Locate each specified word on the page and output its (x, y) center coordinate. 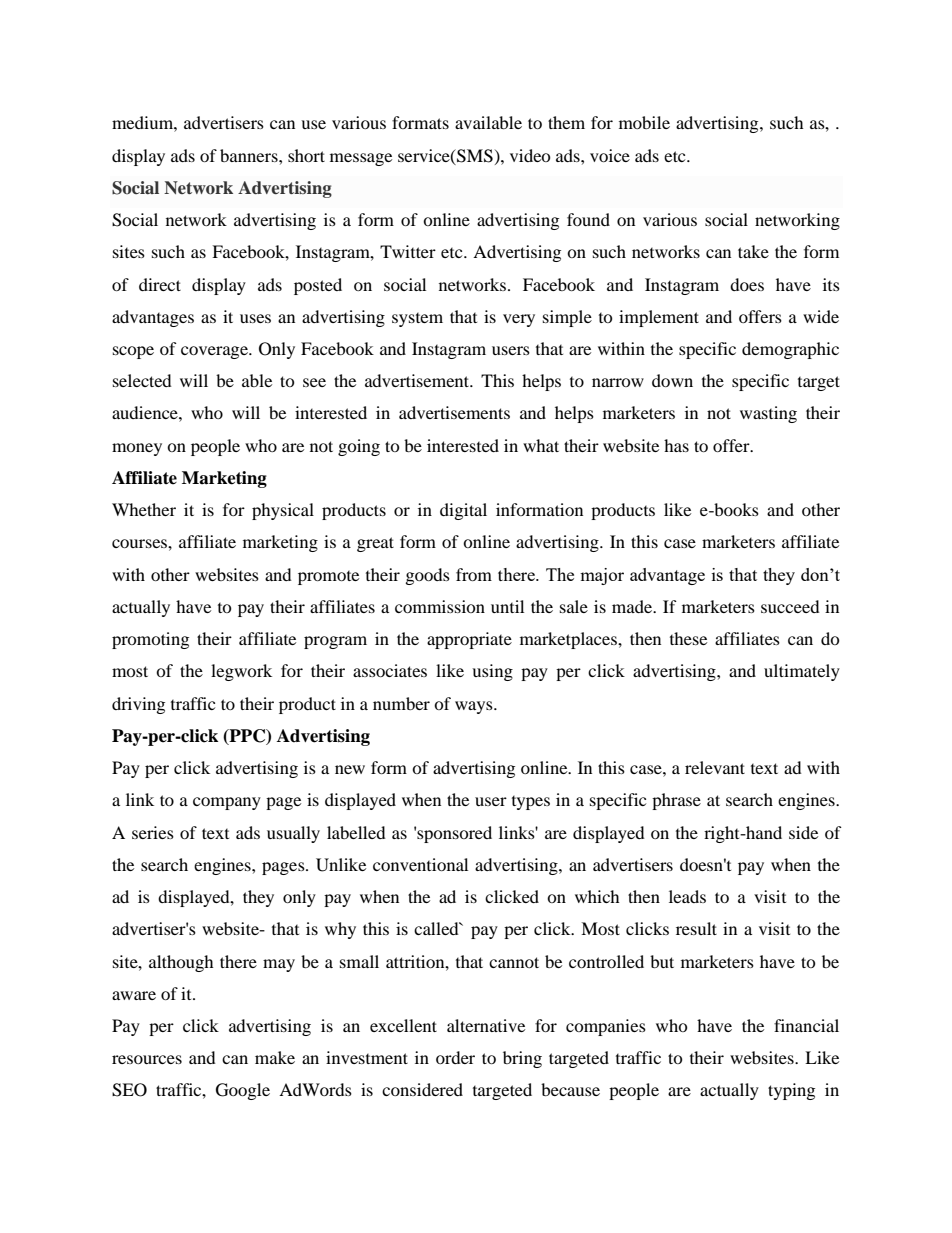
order (455, 1057)
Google (243, 1091)
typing (791, 1091)
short (306, 155)
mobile (644, 122)
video (530, 155)
